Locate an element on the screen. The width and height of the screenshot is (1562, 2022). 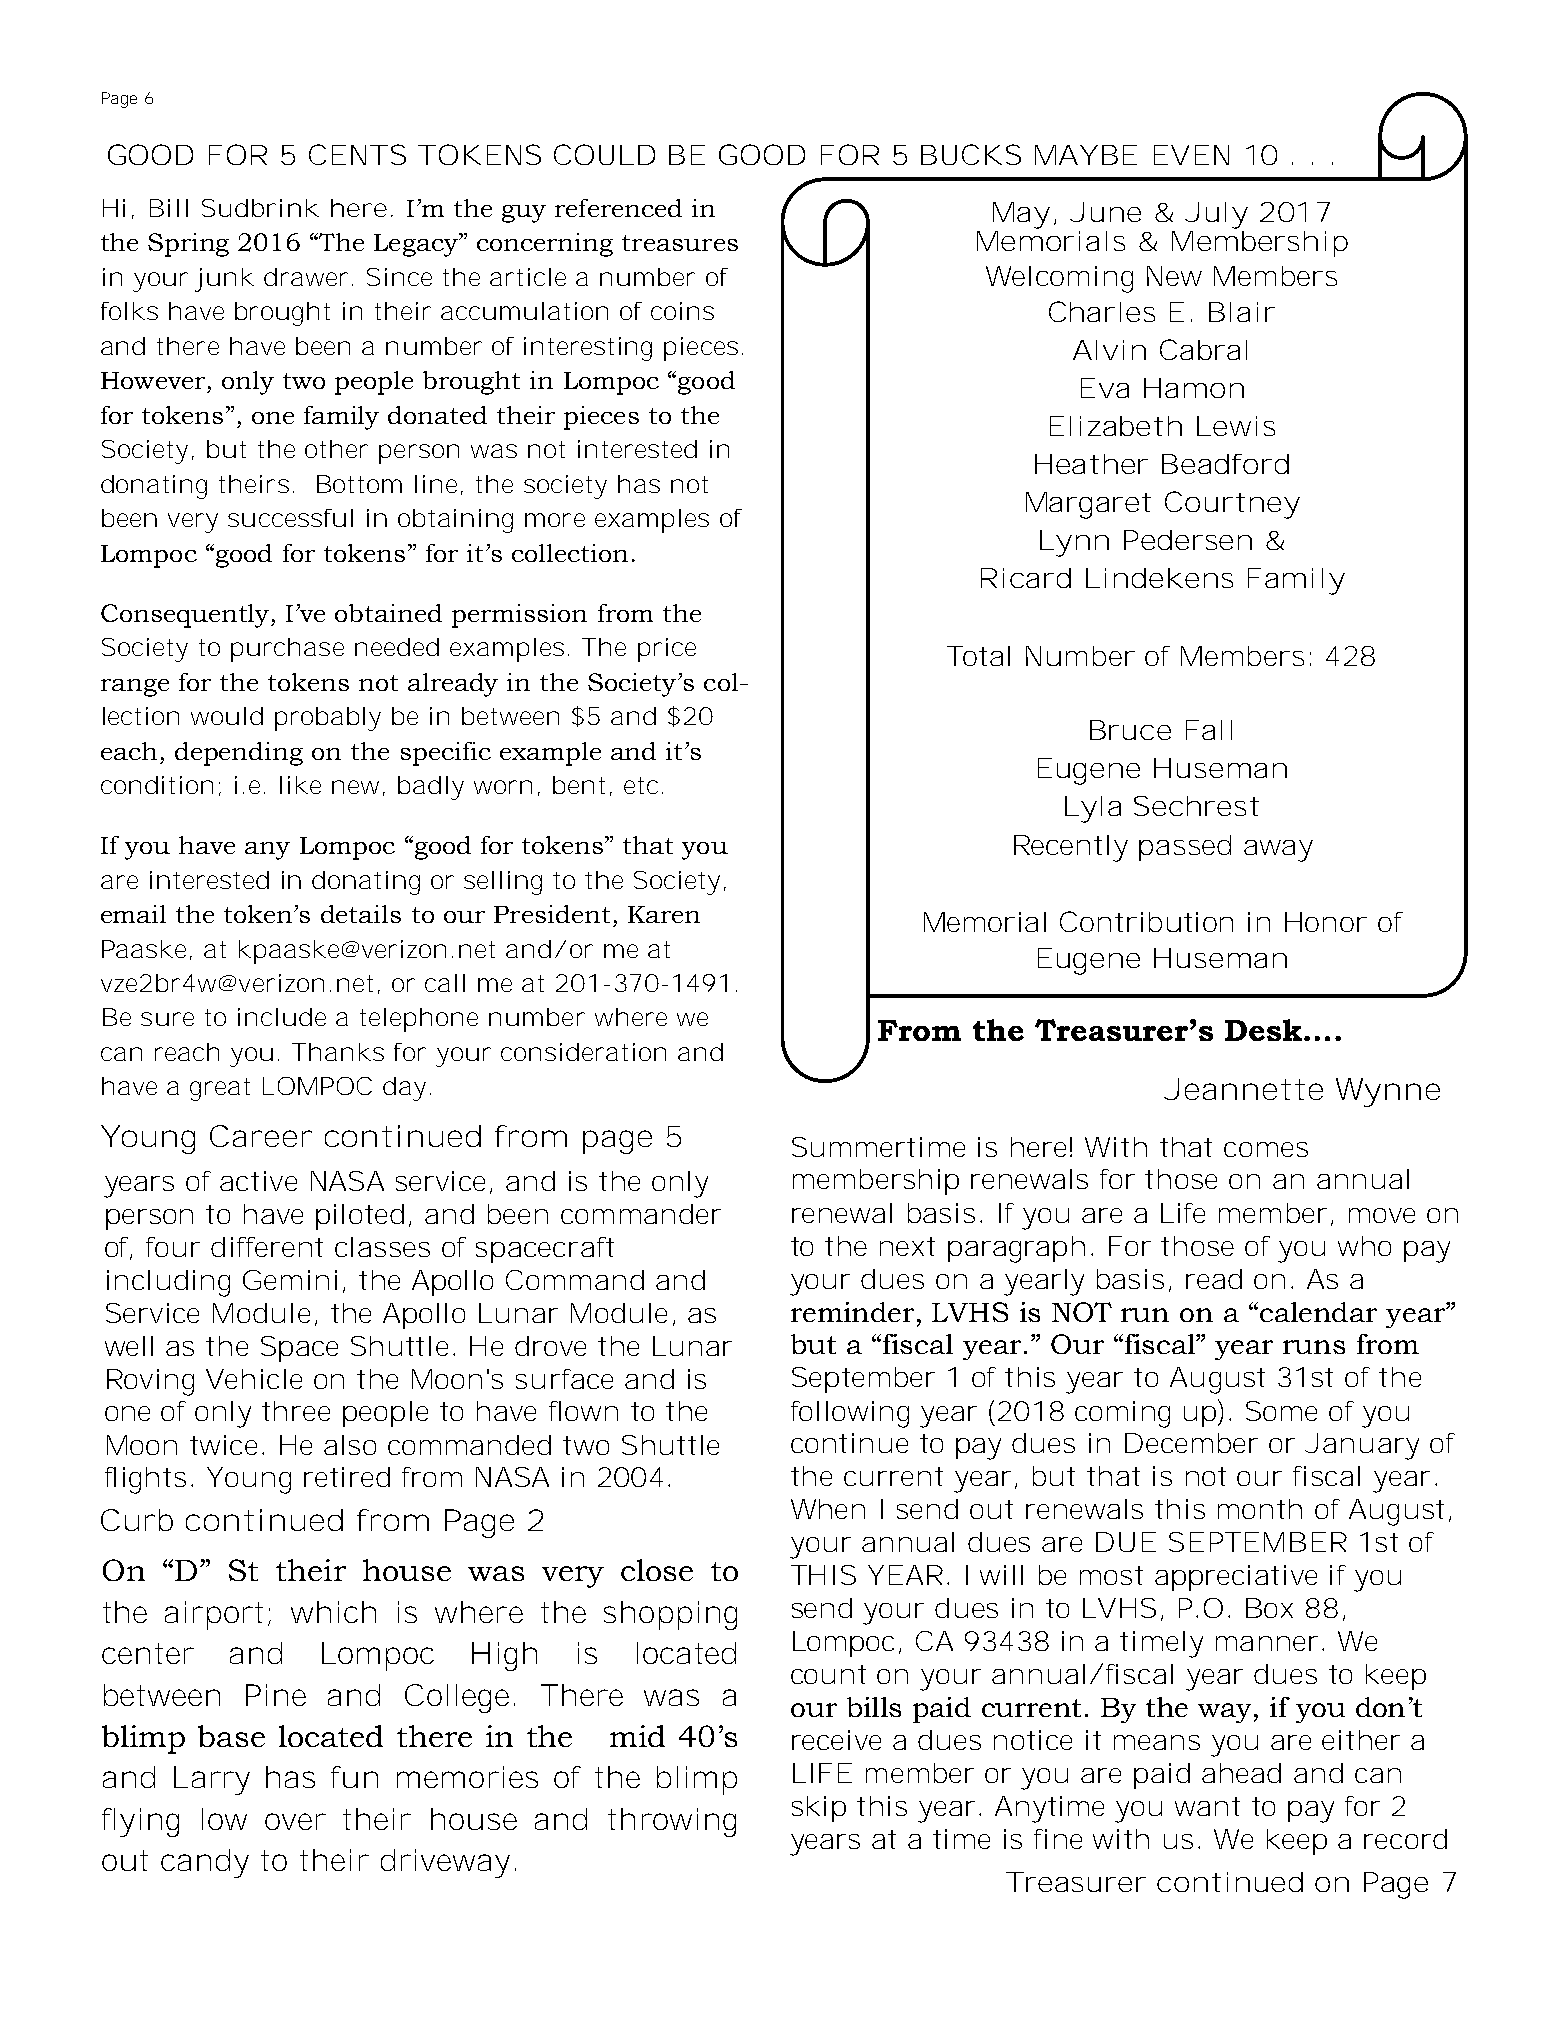
three is located at coordinates (296, 1411).
